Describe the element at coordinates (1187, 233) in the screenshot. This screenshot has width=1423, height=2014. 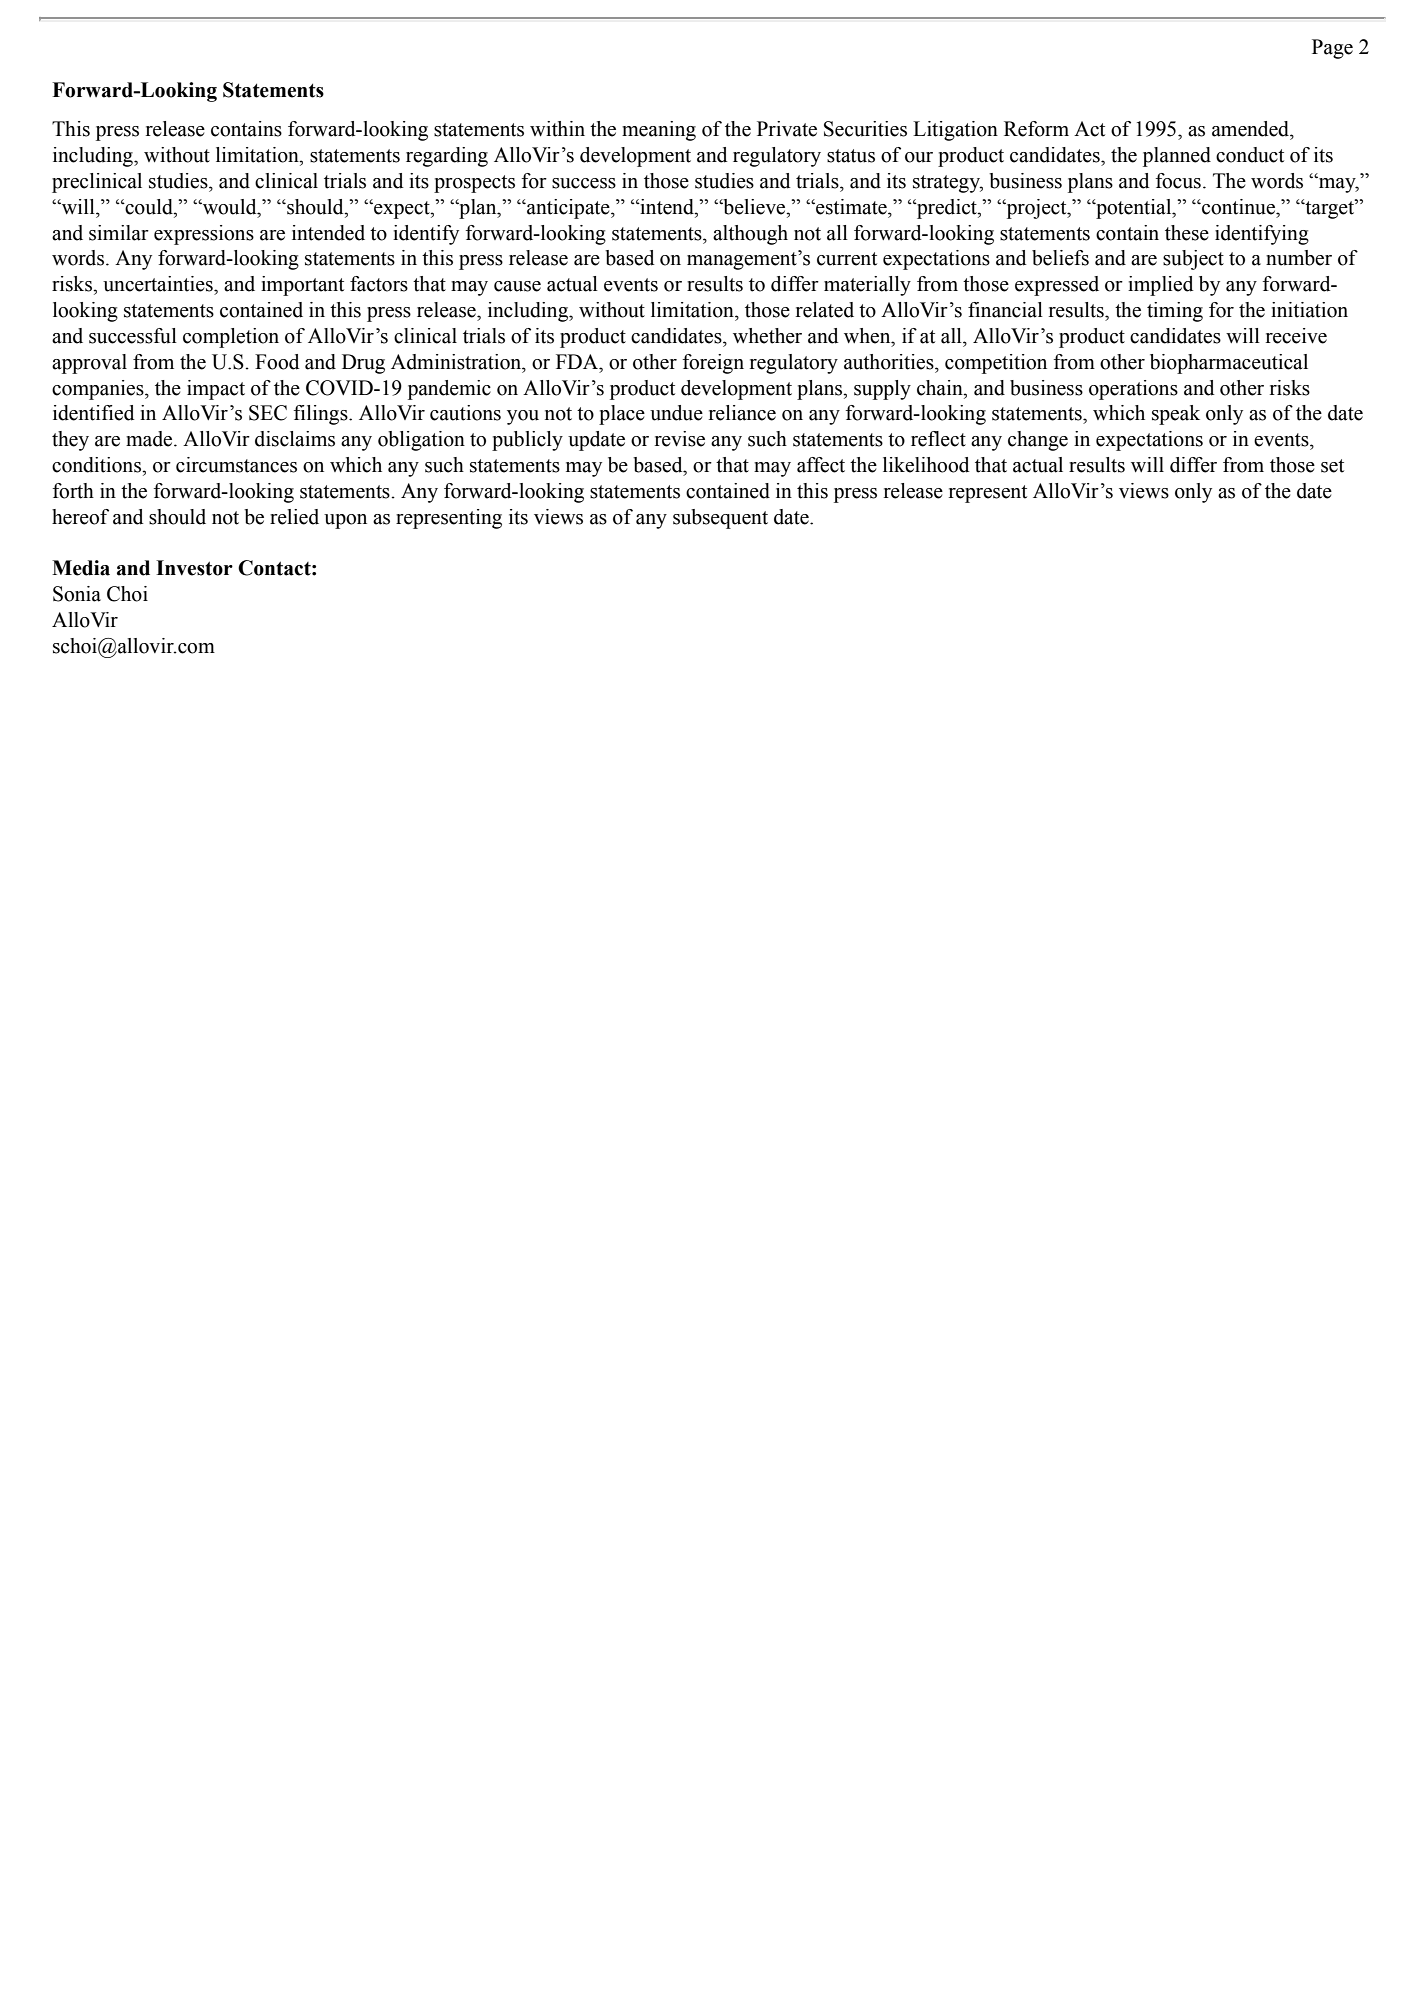
I see `these` at that location.
